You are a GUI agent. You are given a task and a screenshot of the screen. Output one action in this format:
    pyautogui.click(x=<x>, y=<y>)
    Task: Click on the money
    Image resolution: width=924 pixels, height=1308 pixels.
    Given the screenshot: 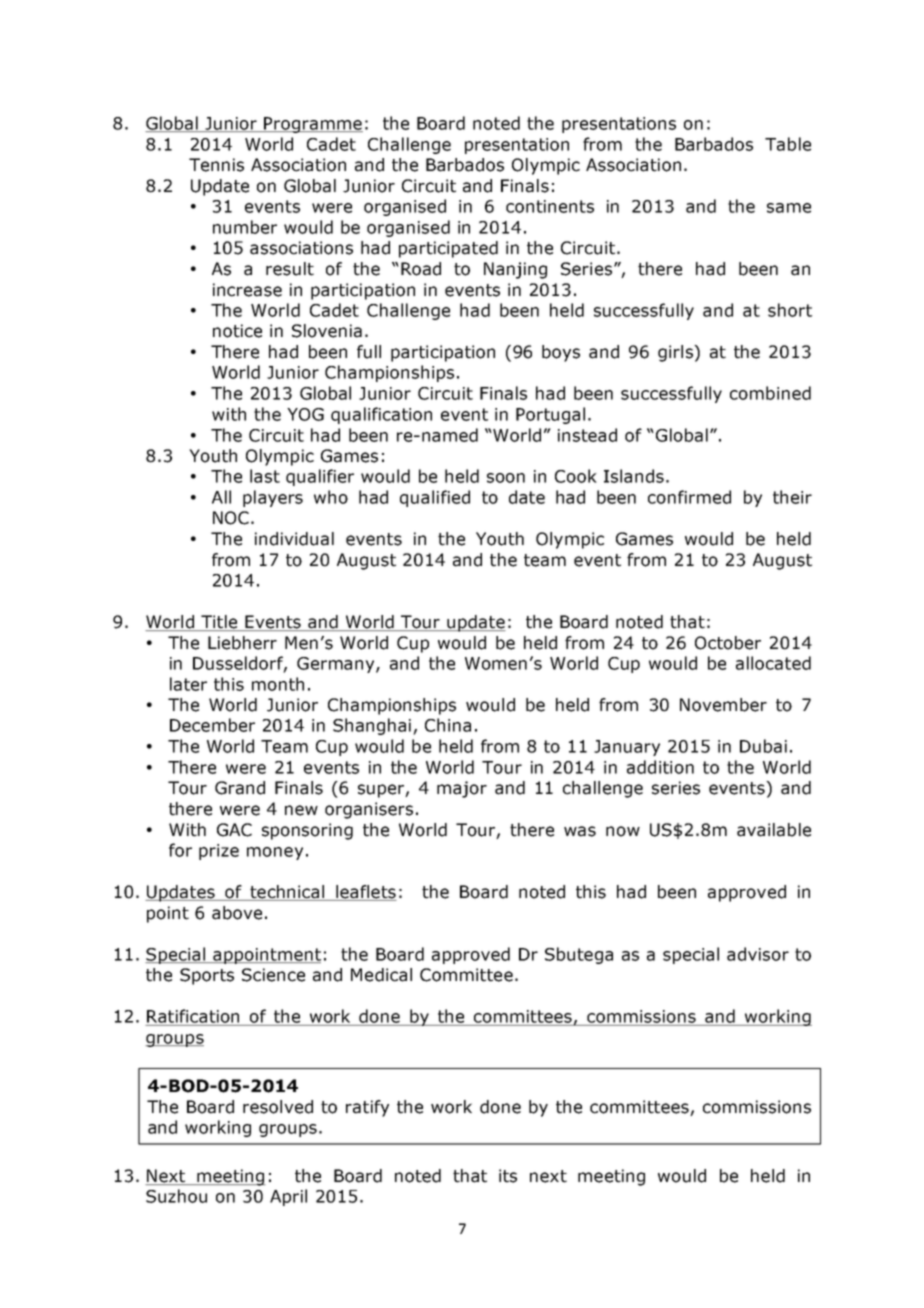 What is the action you would take?
    pyautogui.click(x=275, y=853)
